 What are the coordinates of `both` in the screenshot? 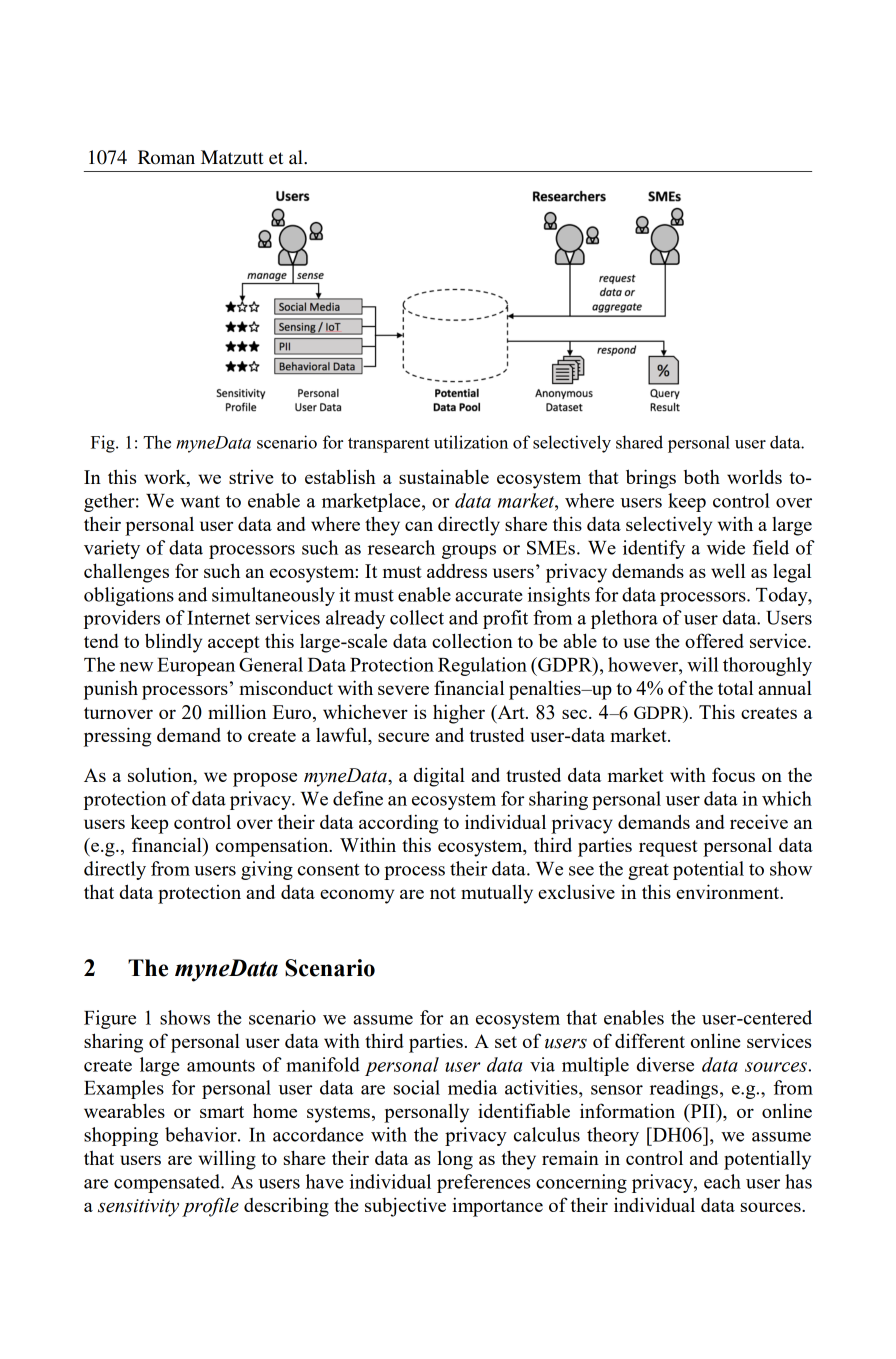 It's located at (702, 476).
